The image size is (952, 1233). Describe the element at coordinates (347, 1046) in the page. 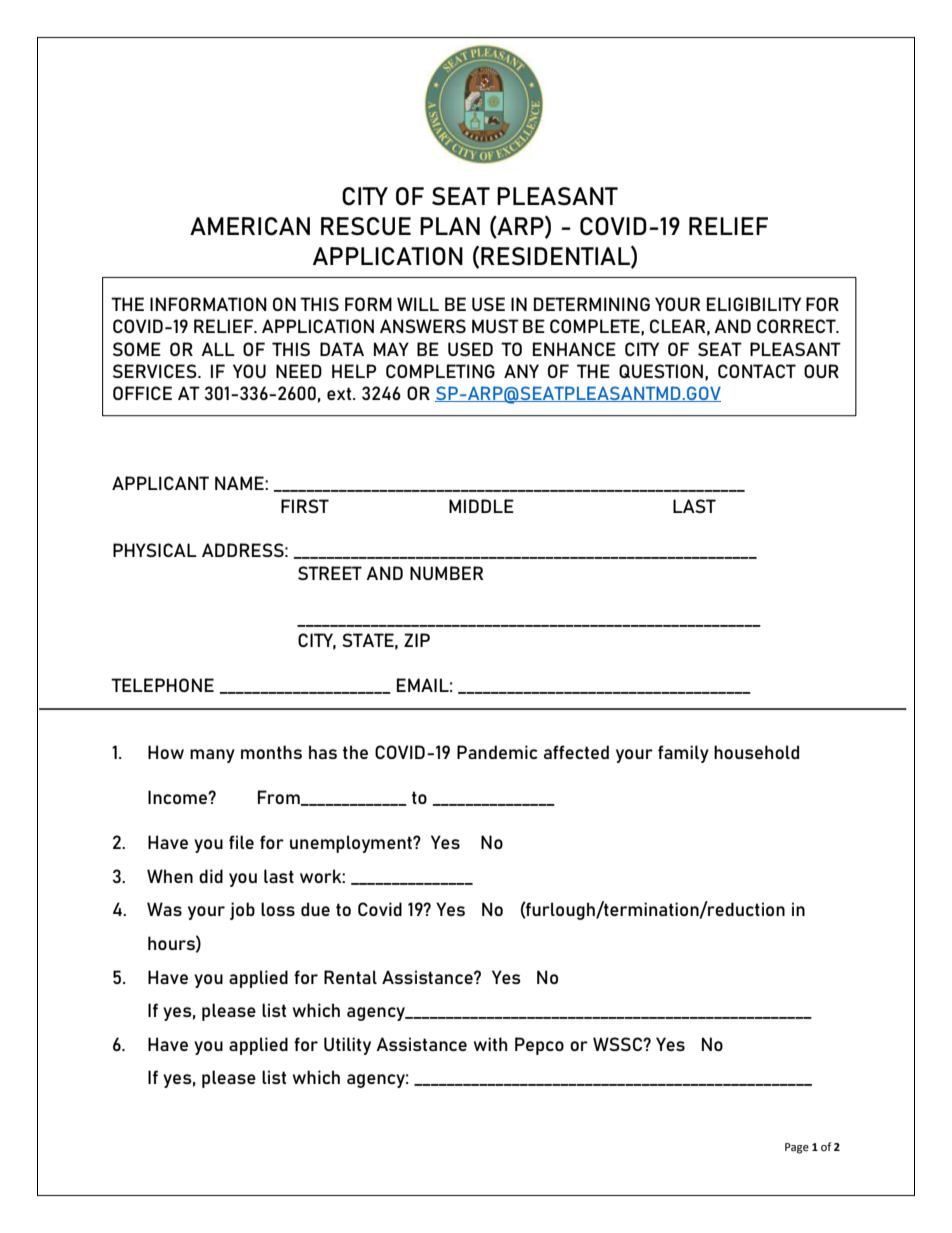

I see `Utility` at that location.
